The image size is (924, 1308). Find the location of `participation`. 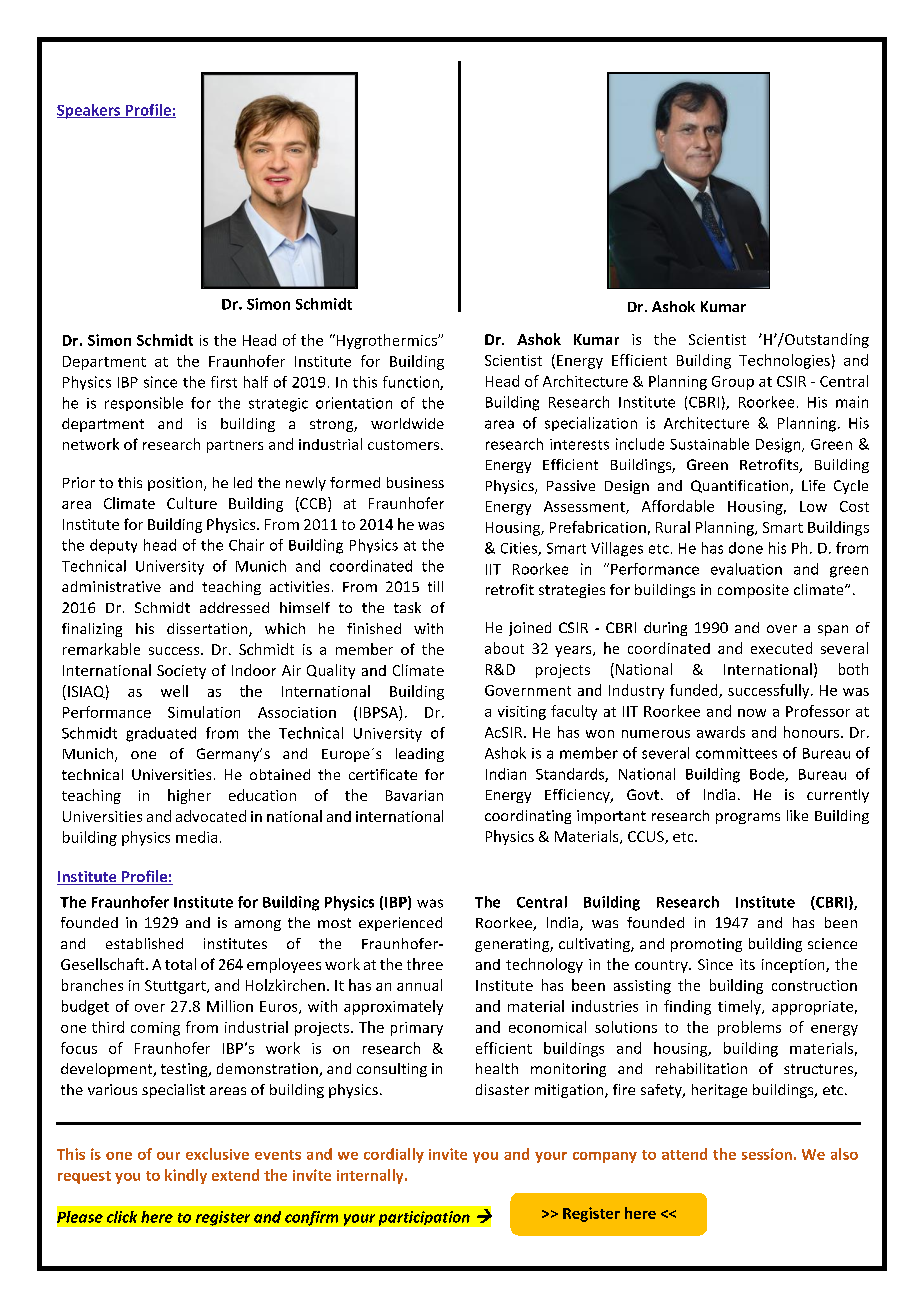

participation is located at coordinates (424, 1218).
